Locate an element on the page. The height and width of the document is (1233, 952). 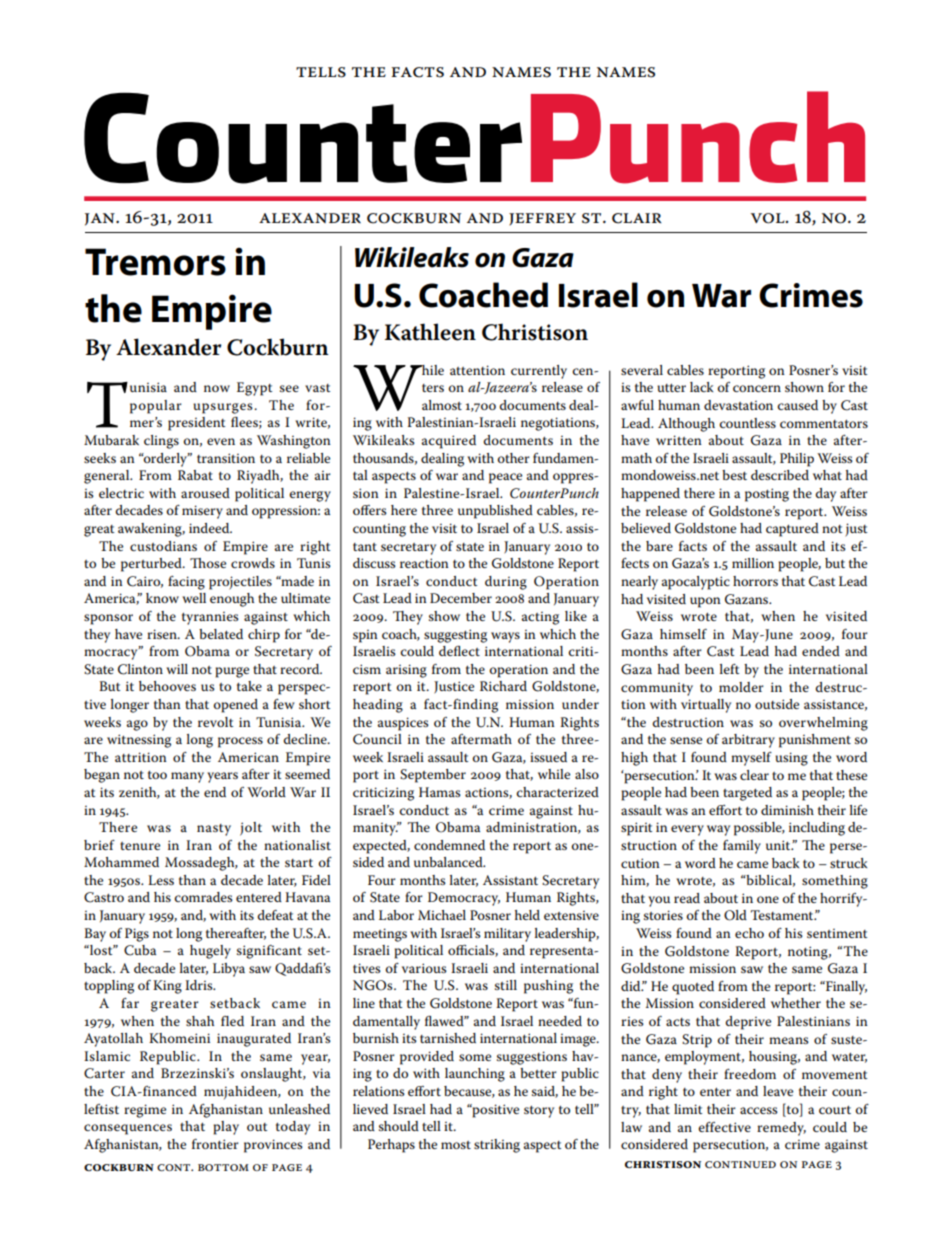
access is located at coordinates (759, 1110).
